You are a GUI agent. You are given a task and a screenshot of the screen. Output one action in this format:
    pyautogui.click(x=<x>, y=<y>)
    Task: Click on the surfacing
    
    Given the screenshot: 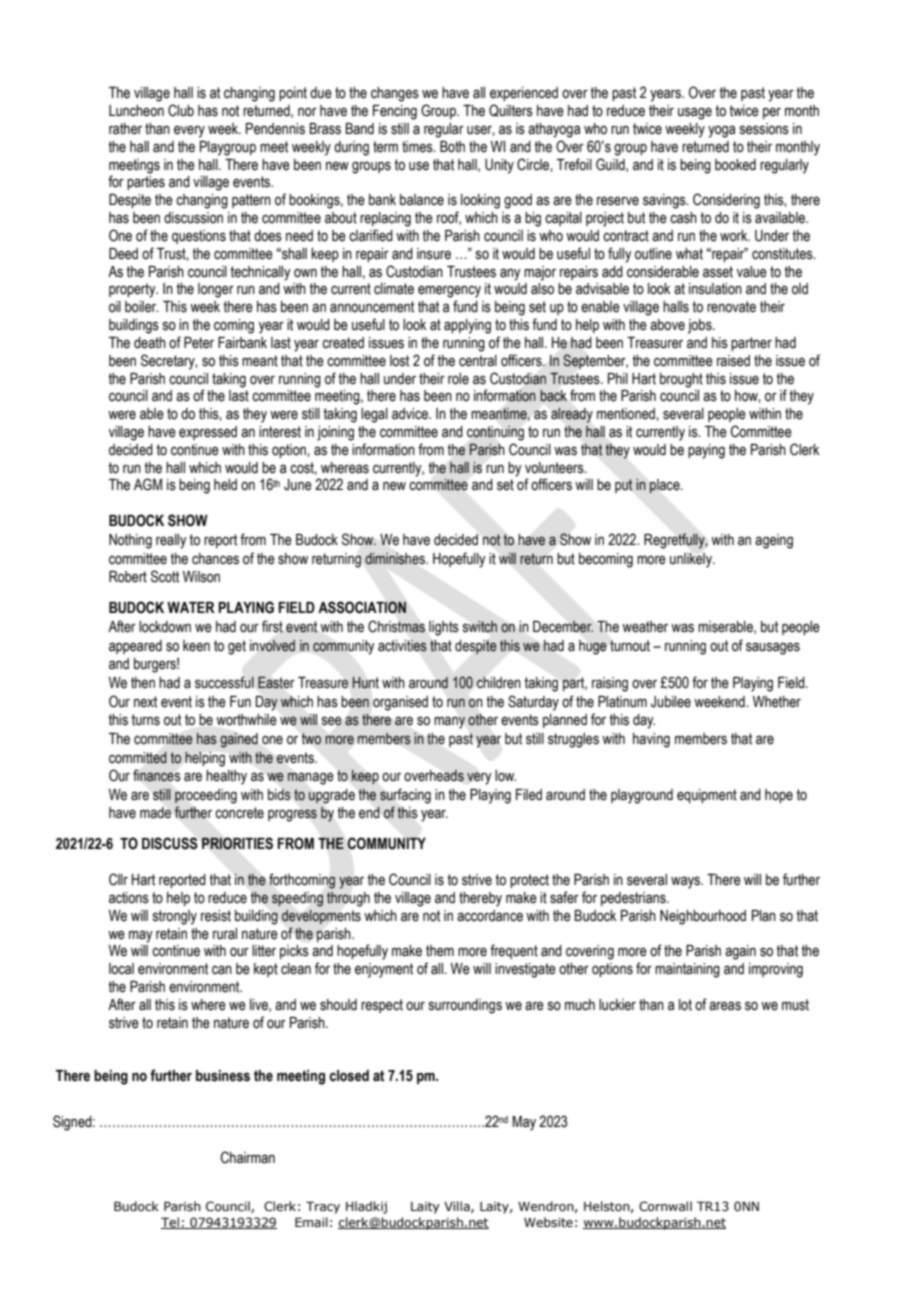 What is the action you would take?
    pyautogui.click(x=405, y=796)
